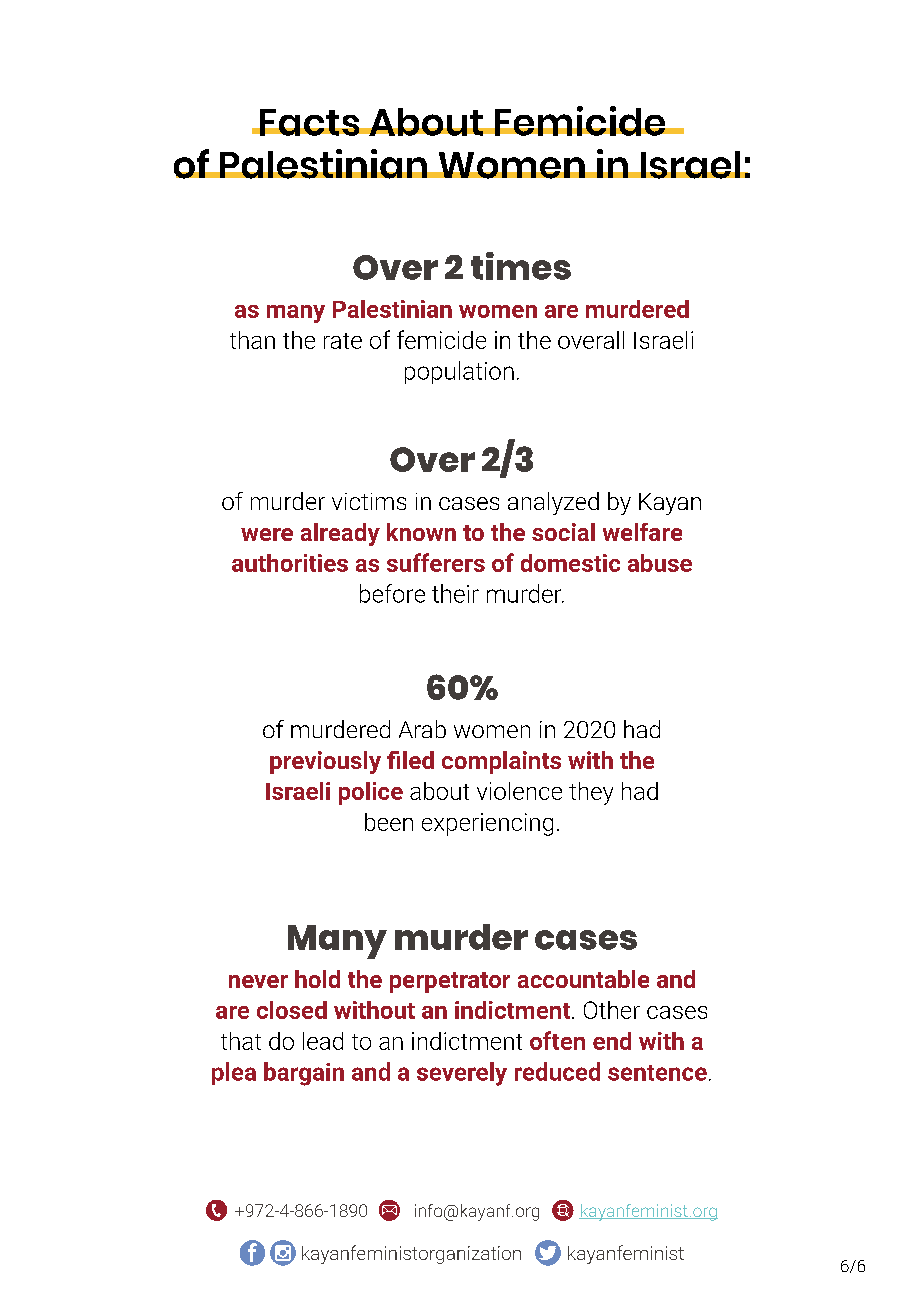 This screenshot has height=1311, width=924. What do you see at coordinates (462, 1074) in the screenshot?
I see `severely` at bounding box center [462, 1074].
